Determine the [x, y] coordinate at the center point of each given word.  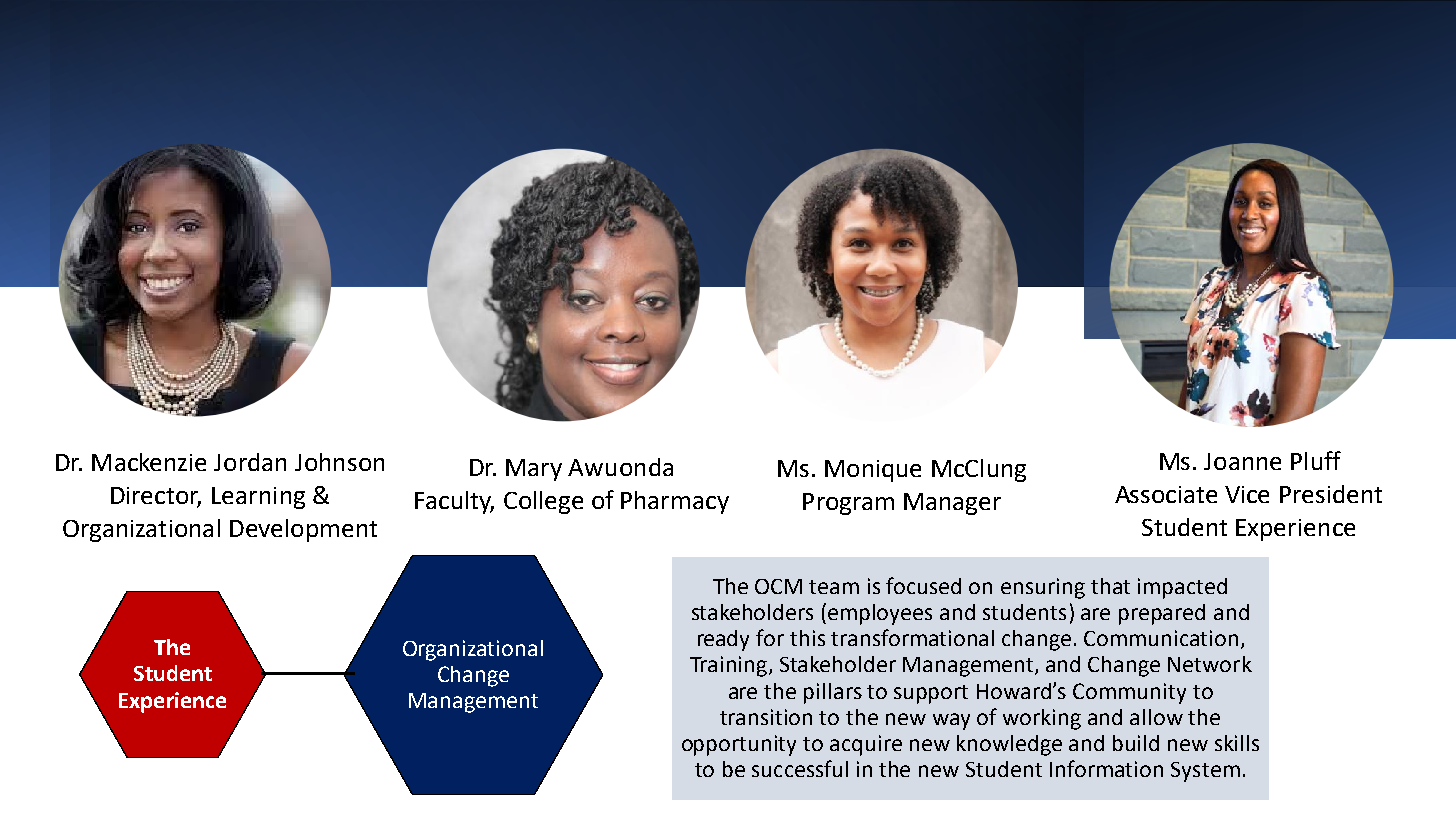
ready [723, 640]
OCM [778, 586]
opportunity [739, 745]
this [807, 638]
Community [1129, 693]
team [834, 587]
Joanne [1242, 461]
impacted [1182, 588]
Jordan [250, 462]
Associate [1166, 494]
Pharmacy [675, 502]
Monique [873, 471]
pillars [833, 693]
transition [766, 717]
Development [303, 530]
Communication [1161, 638]
